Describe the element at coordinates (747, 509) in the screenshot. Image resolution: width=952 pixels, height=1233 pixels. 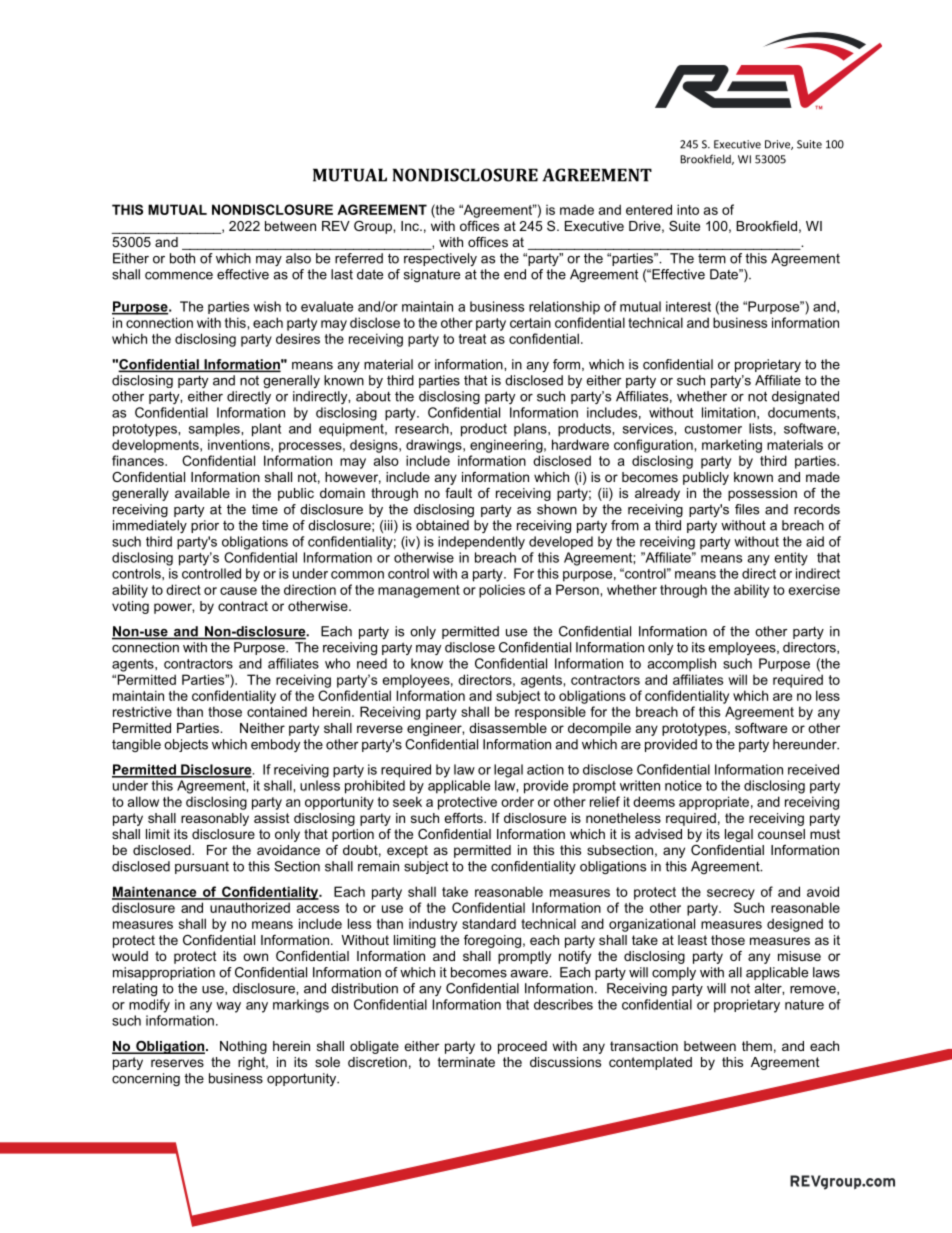
I see `files` at that location.
